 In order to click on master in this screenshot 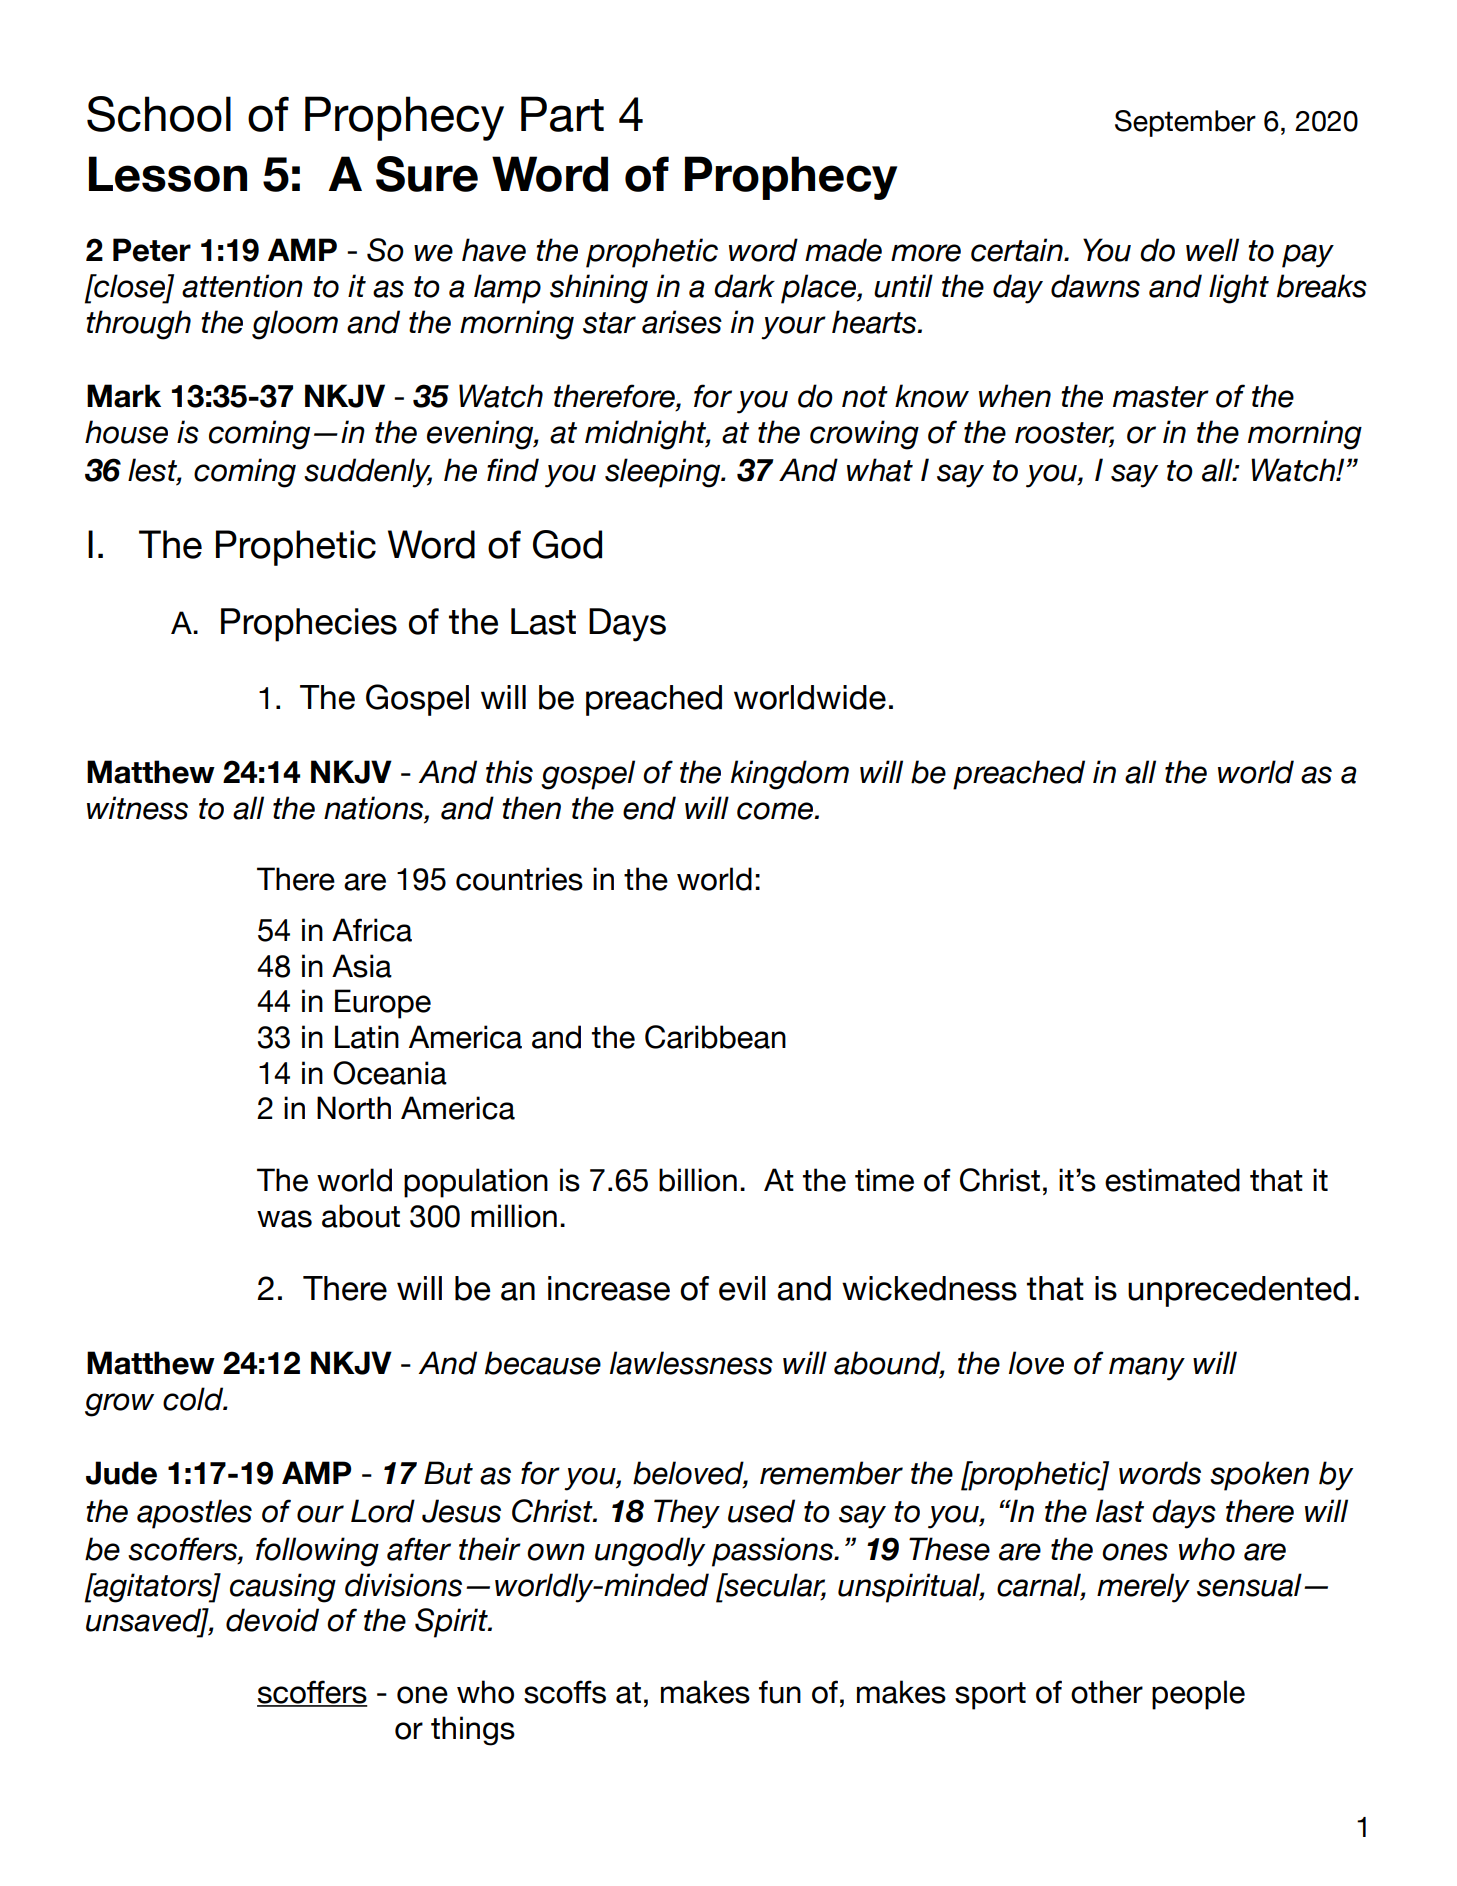, I will do `click(1161, 397)`.
